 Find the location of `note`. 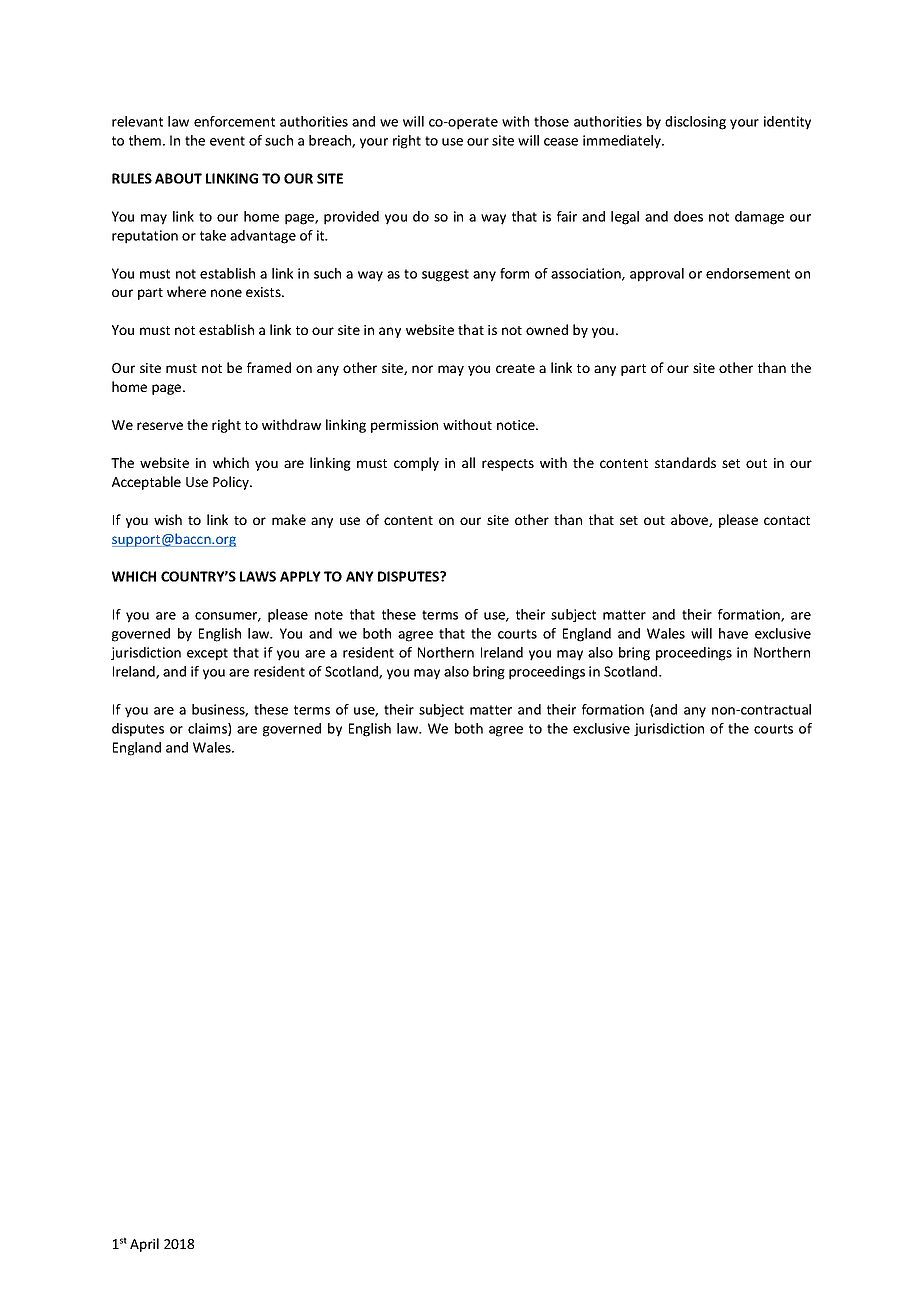

note is located at coordinates (329, 615).
